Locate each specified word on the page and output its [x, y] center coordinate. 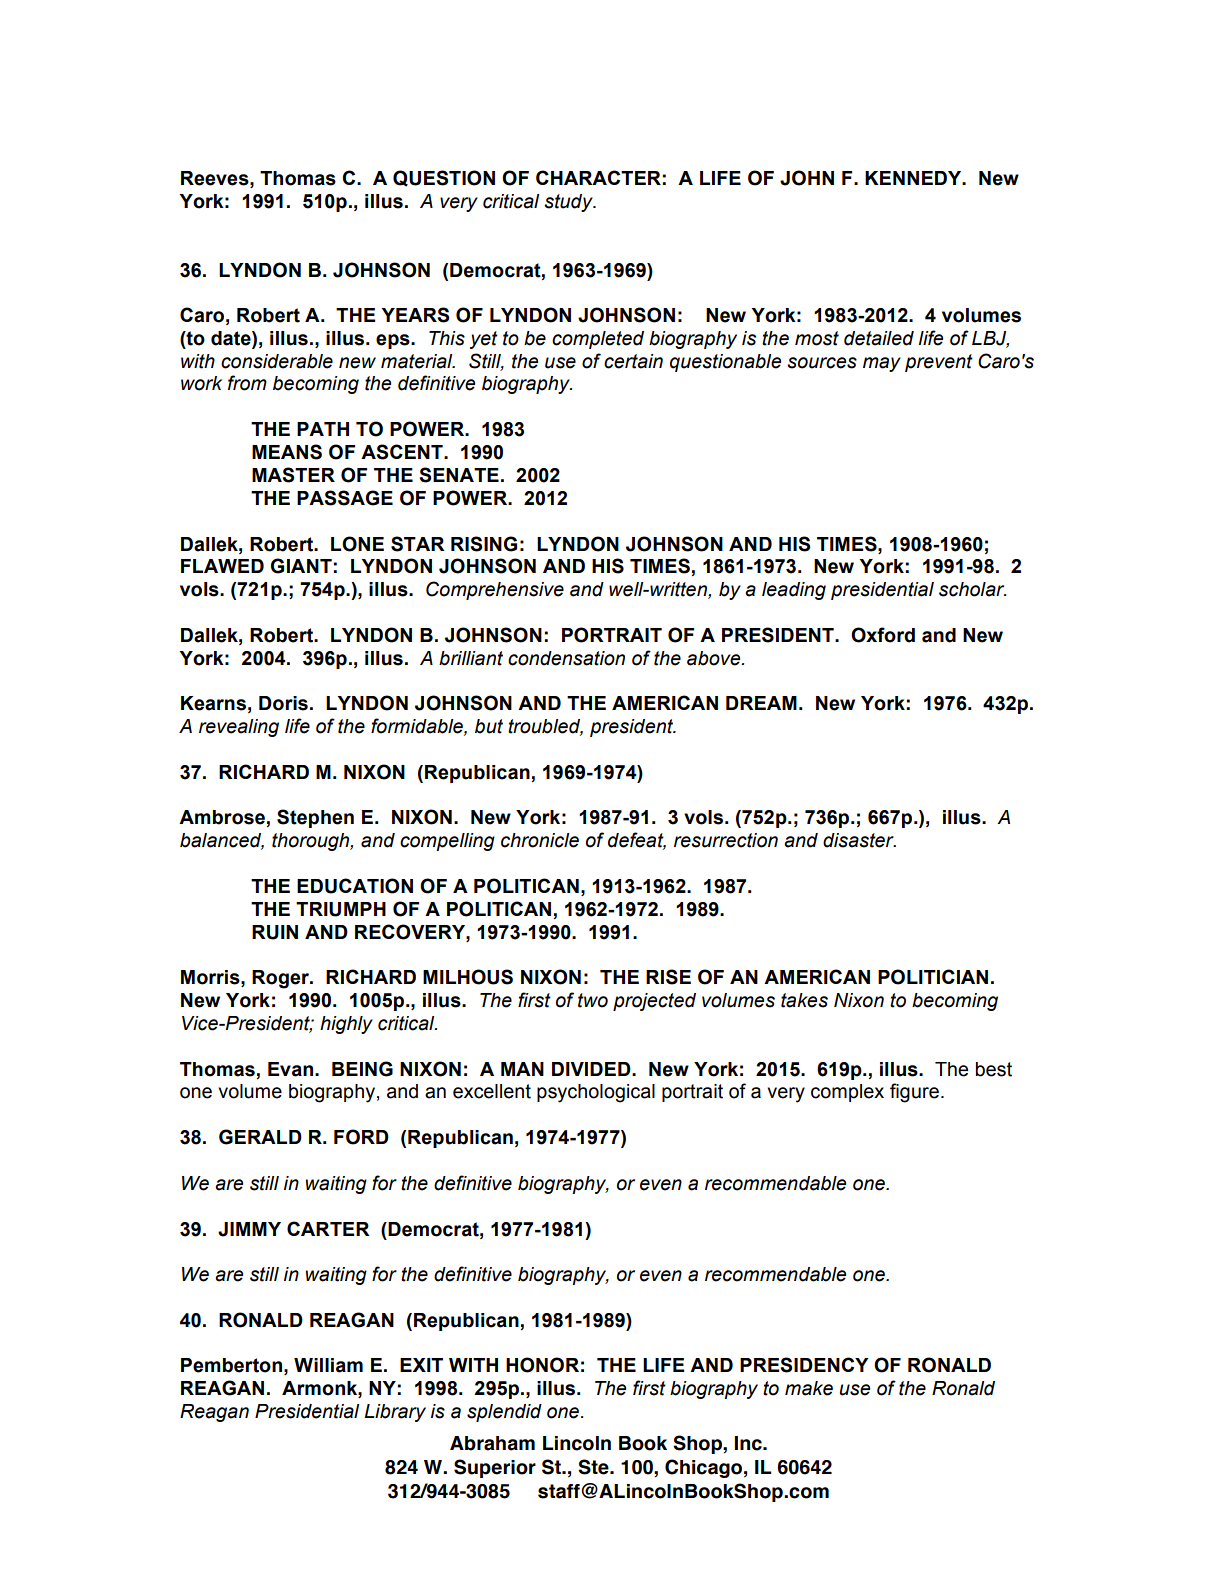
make [809, 1388]
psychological [596, 1093]
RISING [484, 544]
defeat [637, 841]
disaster [859, 840]
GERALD [260, 1137]
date [232, 338]
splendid [504, 1413]
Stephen [315, 818]
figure [914, 1093]
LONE [357, 544]
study [569, 203]
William [328, 1365]
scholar [972, 589]
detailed [879, 338]
